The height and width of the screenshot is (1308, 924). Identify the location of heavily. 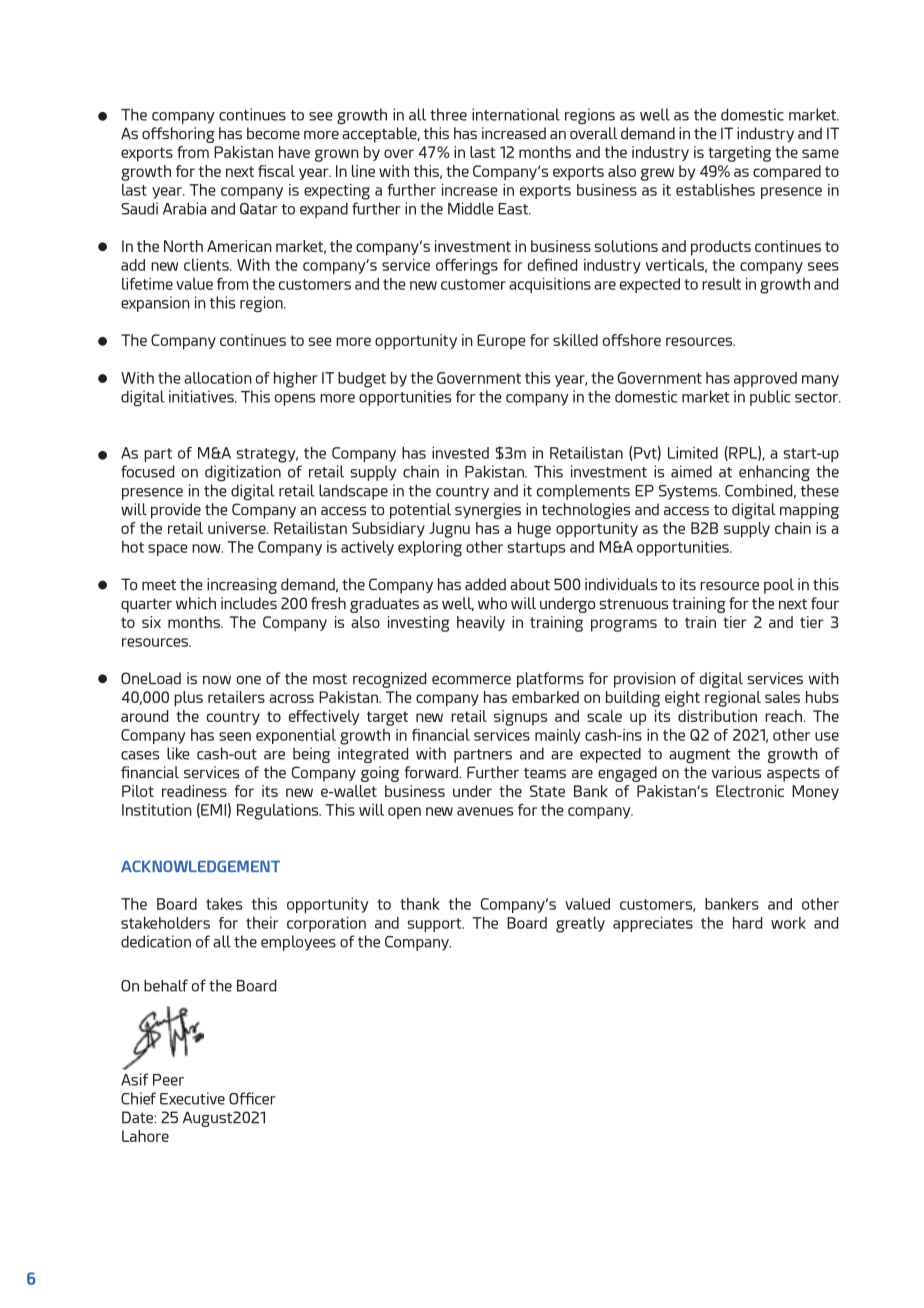
(481, 623).
